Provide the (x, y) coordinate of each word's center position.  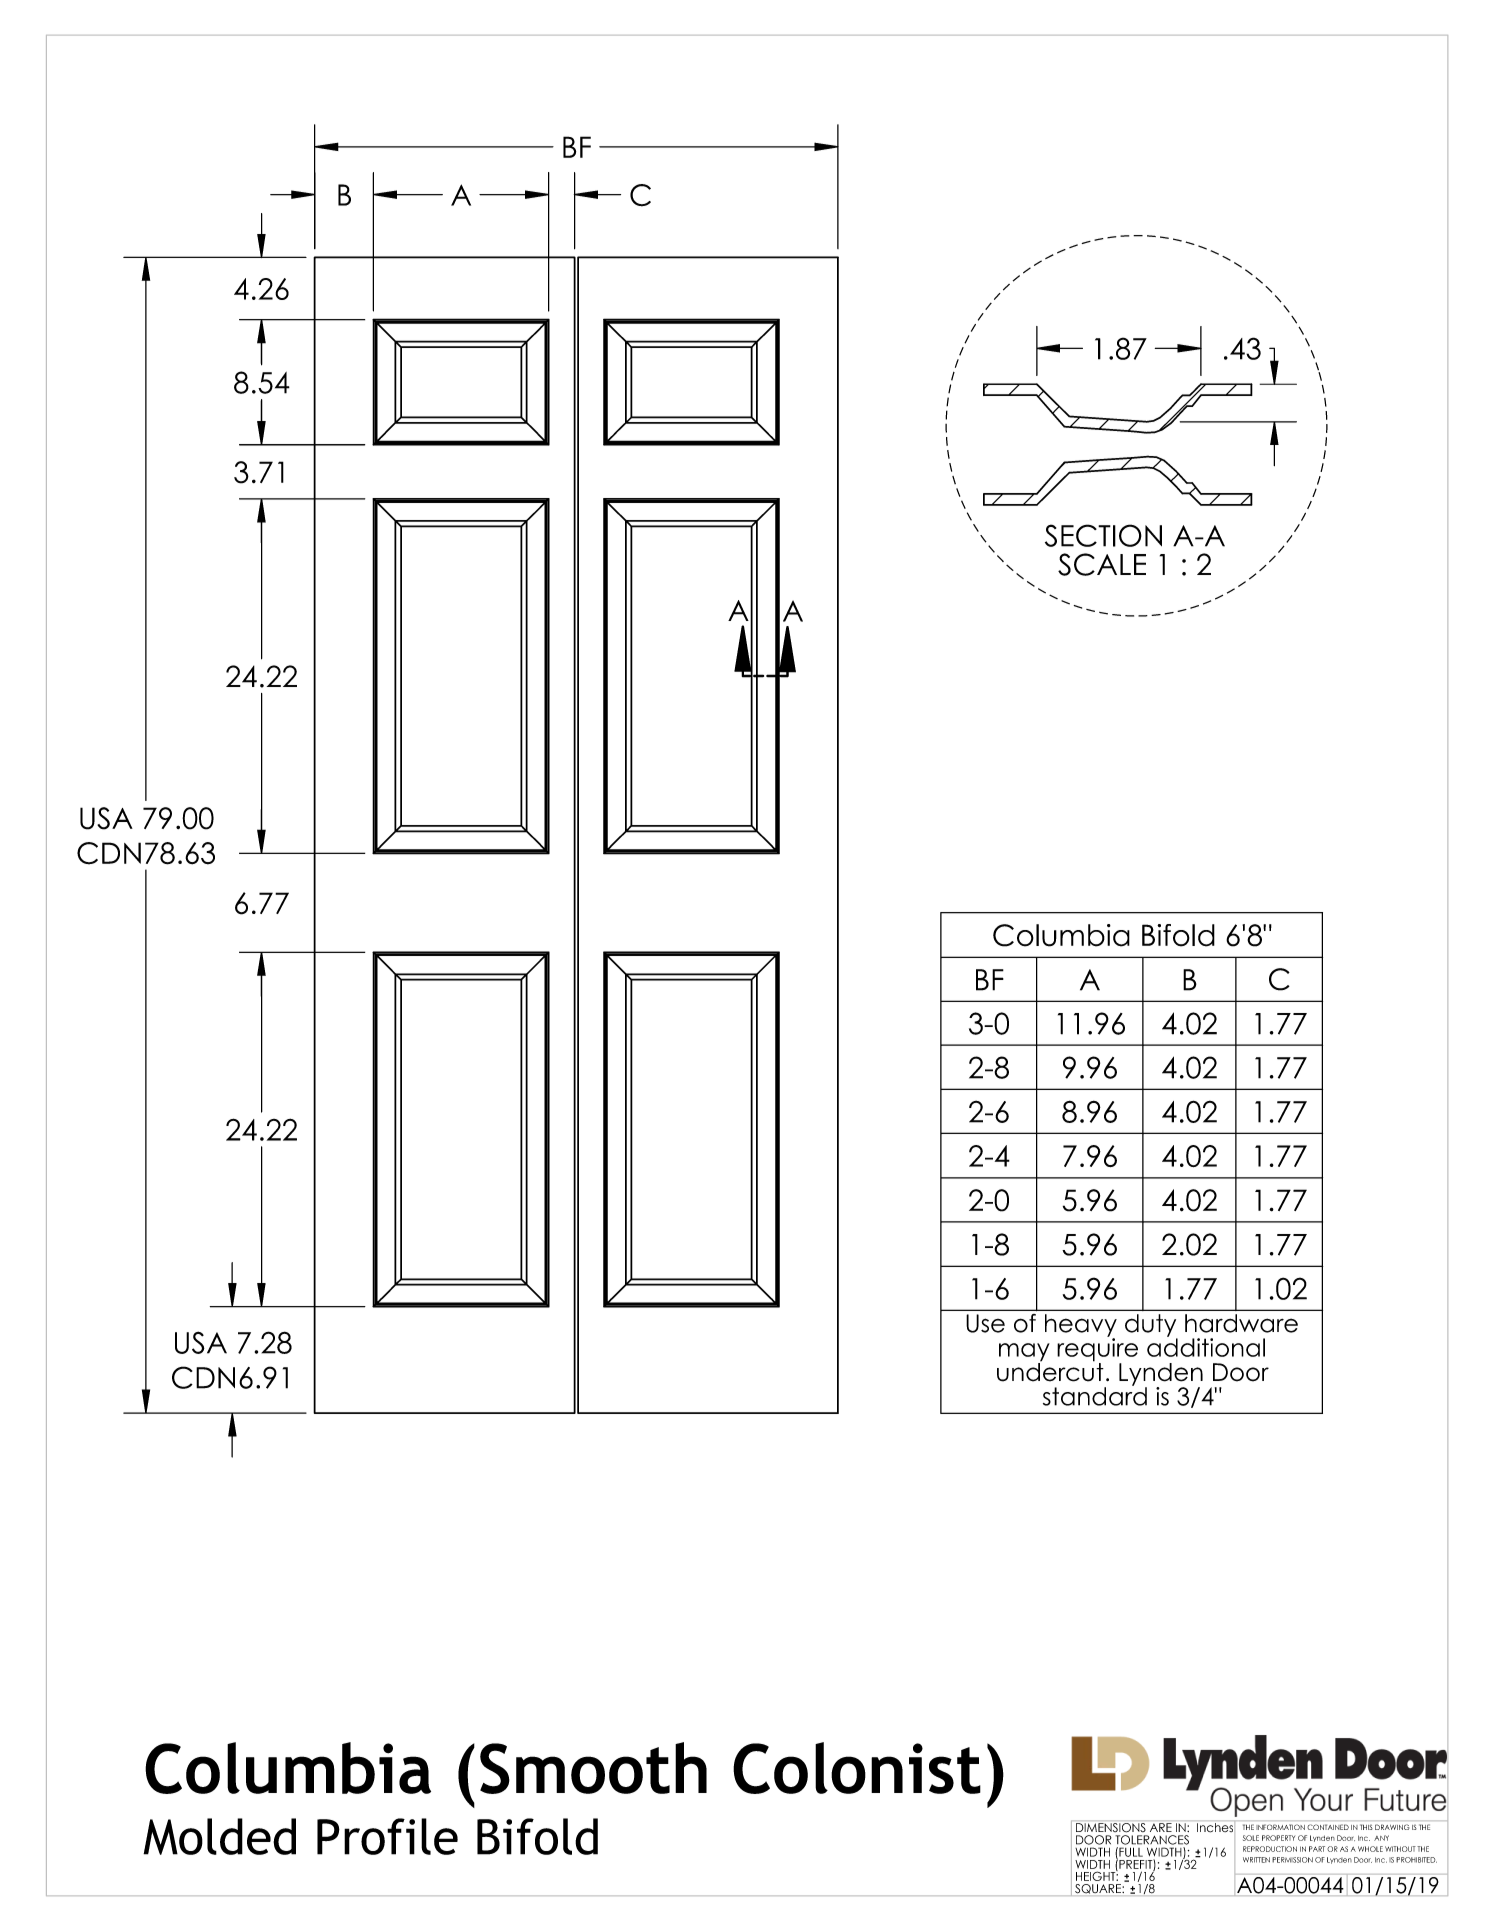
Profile (387, 1836)
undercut (1050, 1371)
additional (1206, 1346)
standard (1095, 1395)
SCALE (1102, 564)
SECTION (1103, 535)
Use (985, 1323)
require (1097, 1349)
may (1024, 1353)
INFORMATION (1281, 1827)
